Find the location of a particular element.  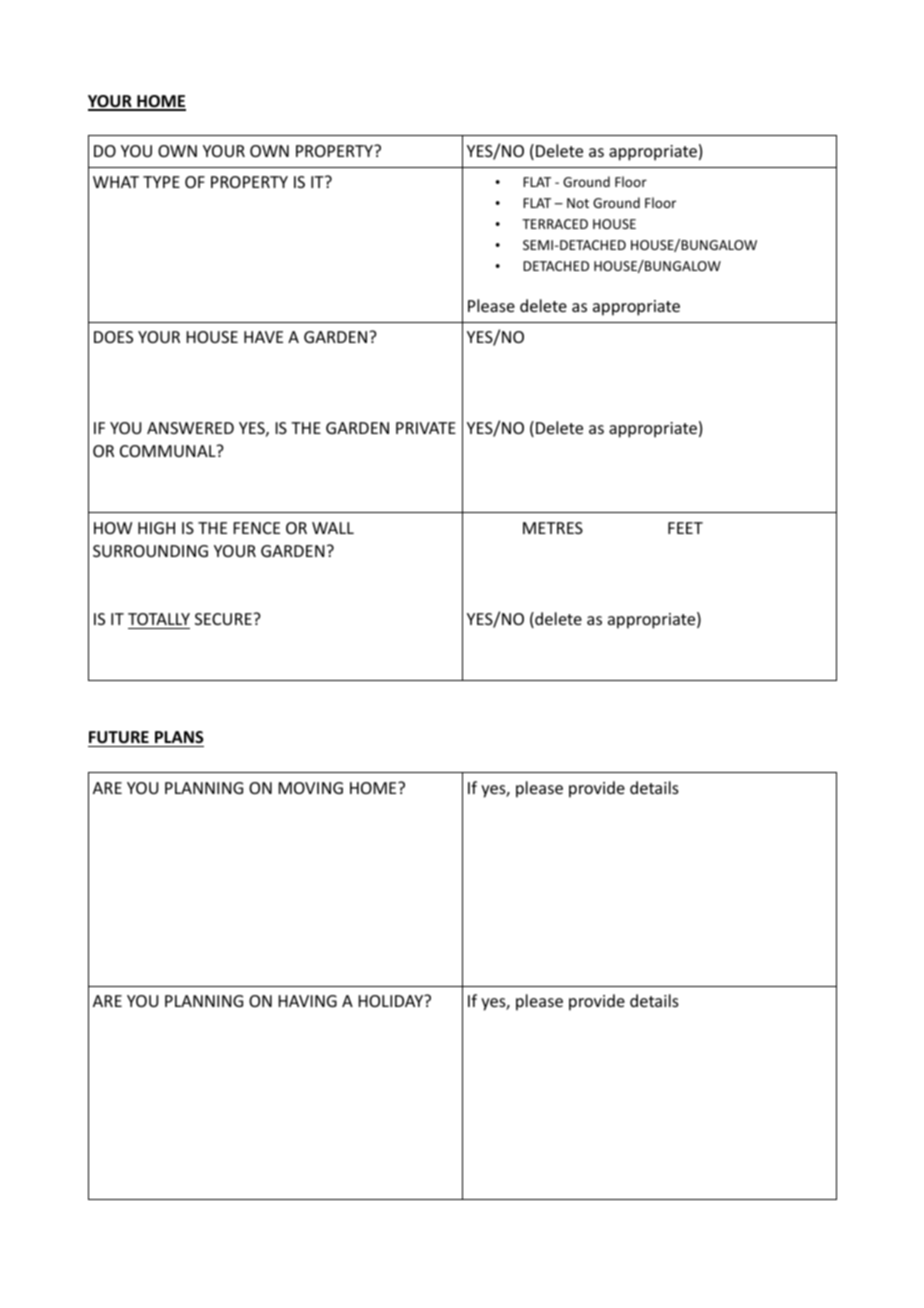

Not is located at coordinates (578, 203).
